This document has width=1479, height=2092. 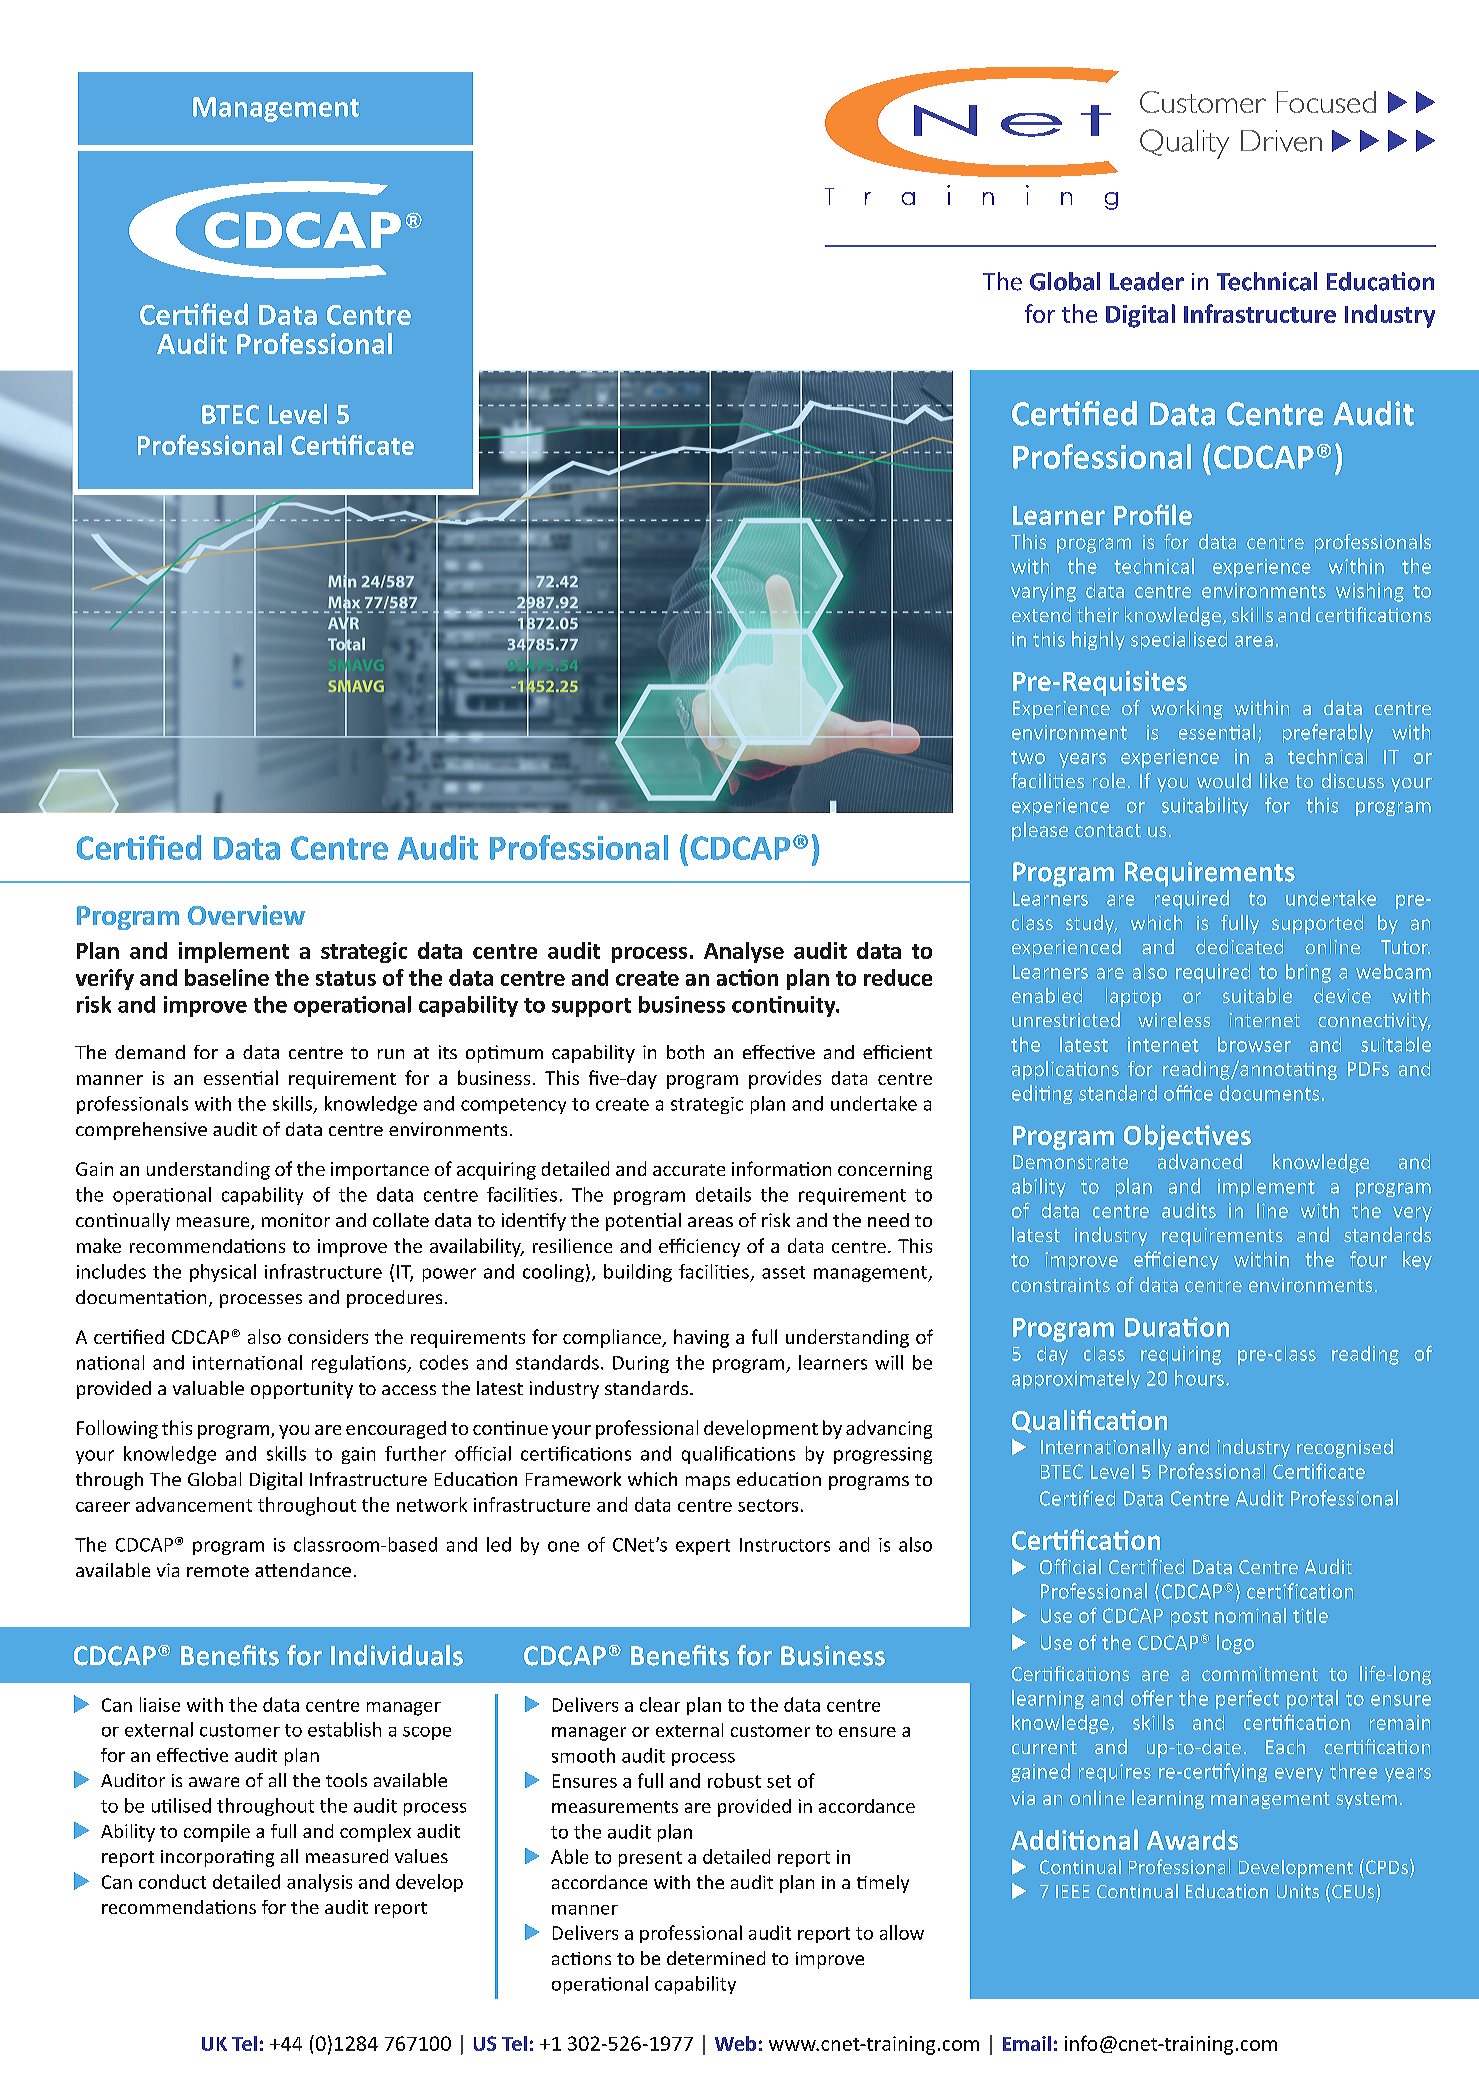 What do you see at coordinates (302, 1390) in the document?
I see `opportunity` at bounding box center [302, 1390].
